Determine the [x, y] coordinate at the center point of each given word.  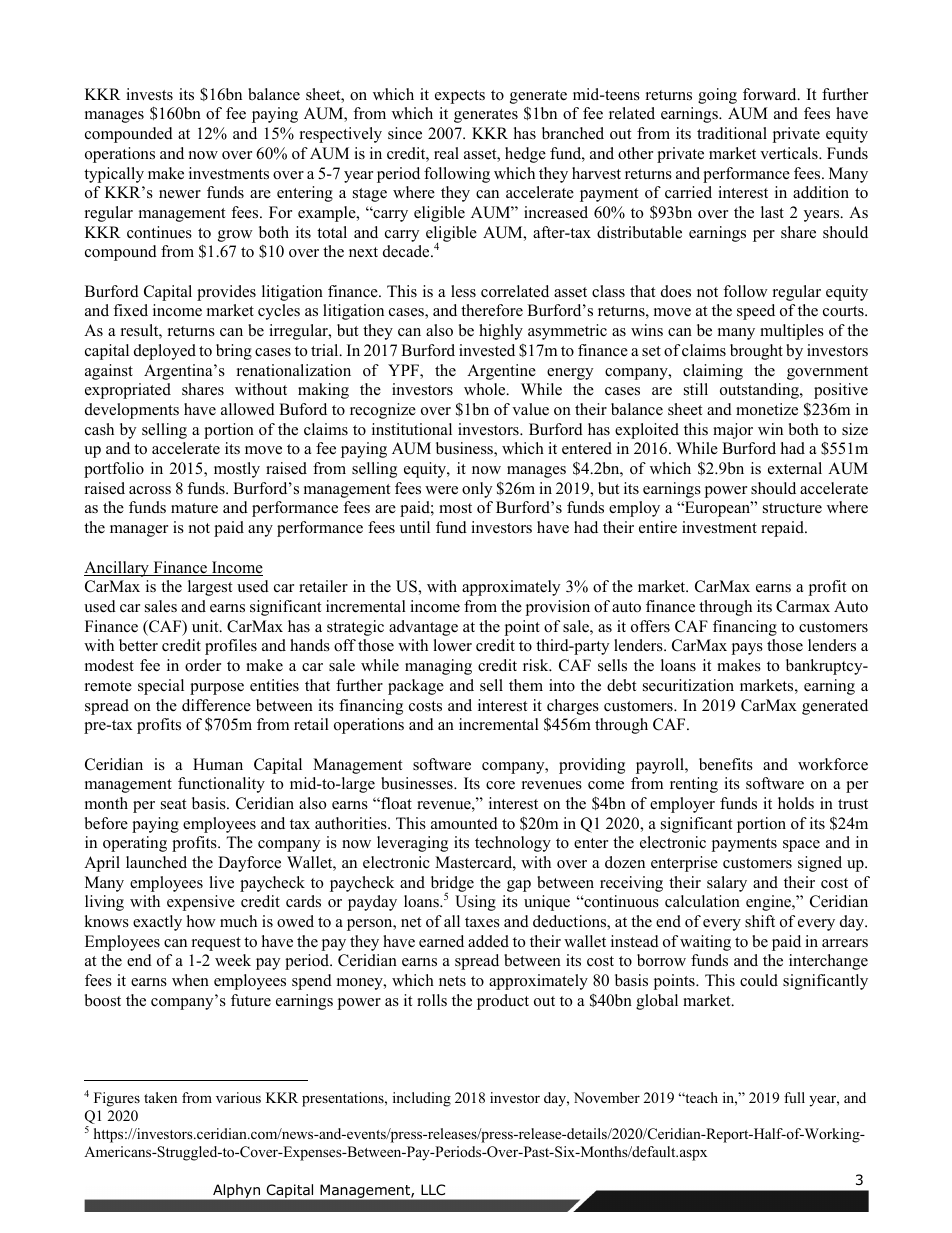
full [794, 1097]
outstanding [760, 391]
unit [206, 626]
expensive [201, 903]
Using [475, 903]
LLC [433, 1189]
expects [460, 97]
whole [486, 389]
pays [747, 649]
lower [452, 645]
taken [160, 1097]
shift [760, 921]
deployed [165, 352]
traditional [732, 133]
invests [149, 94]
